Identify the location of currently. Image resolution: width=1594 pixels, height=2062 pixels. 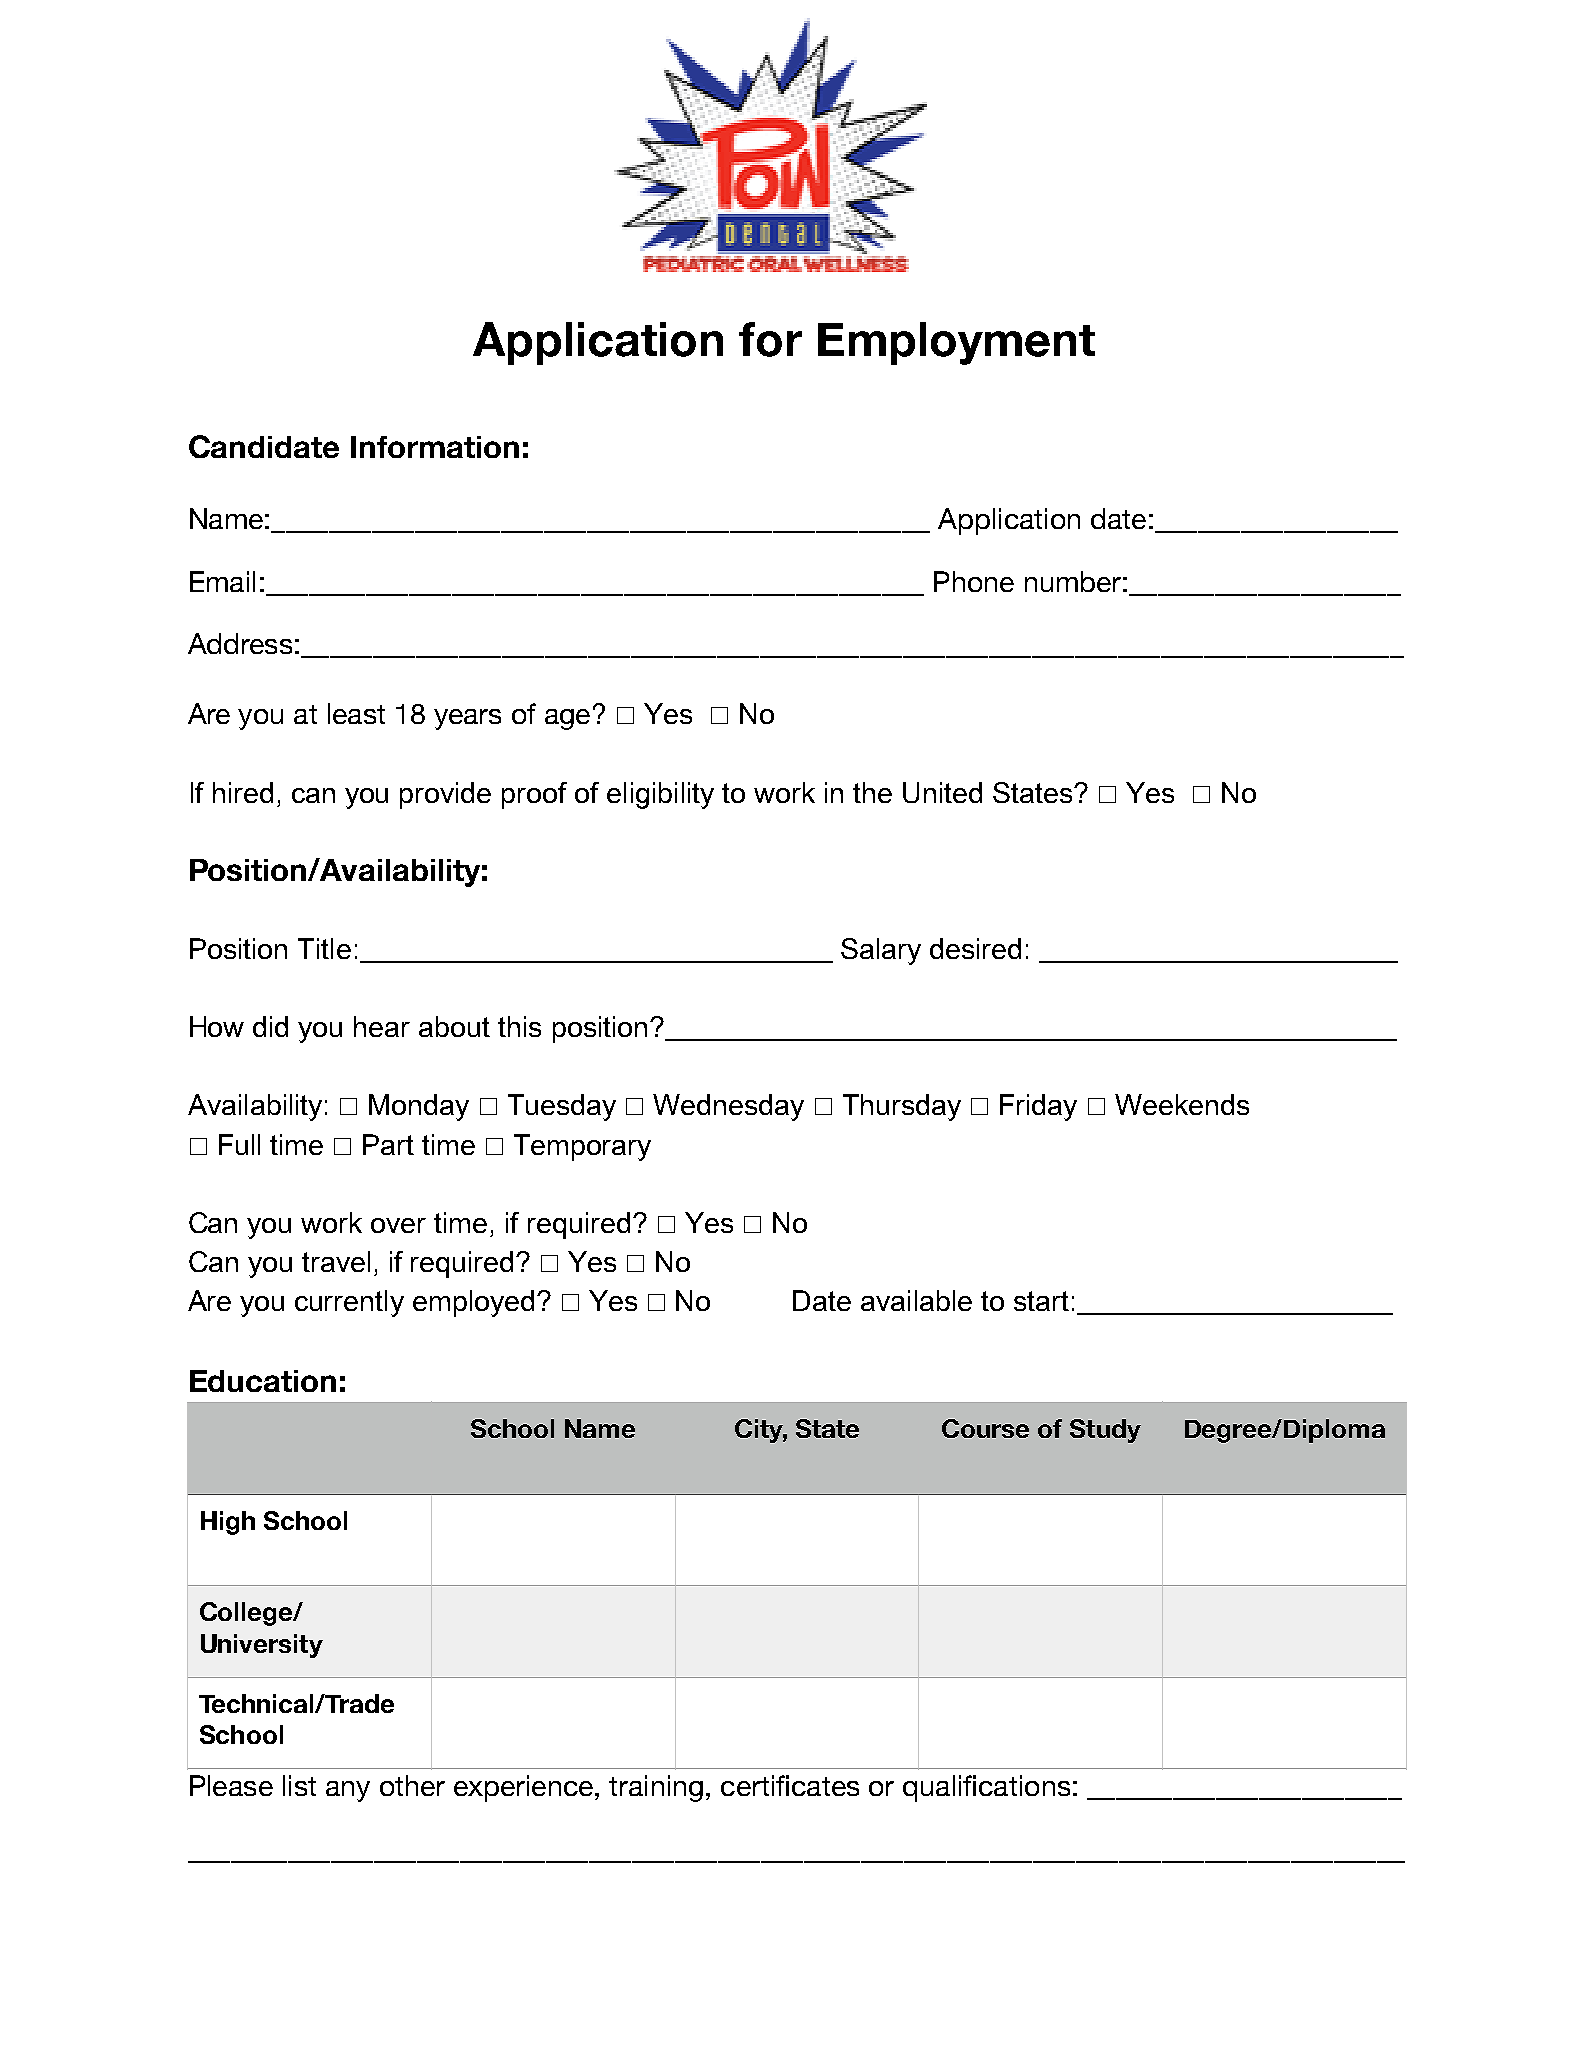
(349, 1303).
